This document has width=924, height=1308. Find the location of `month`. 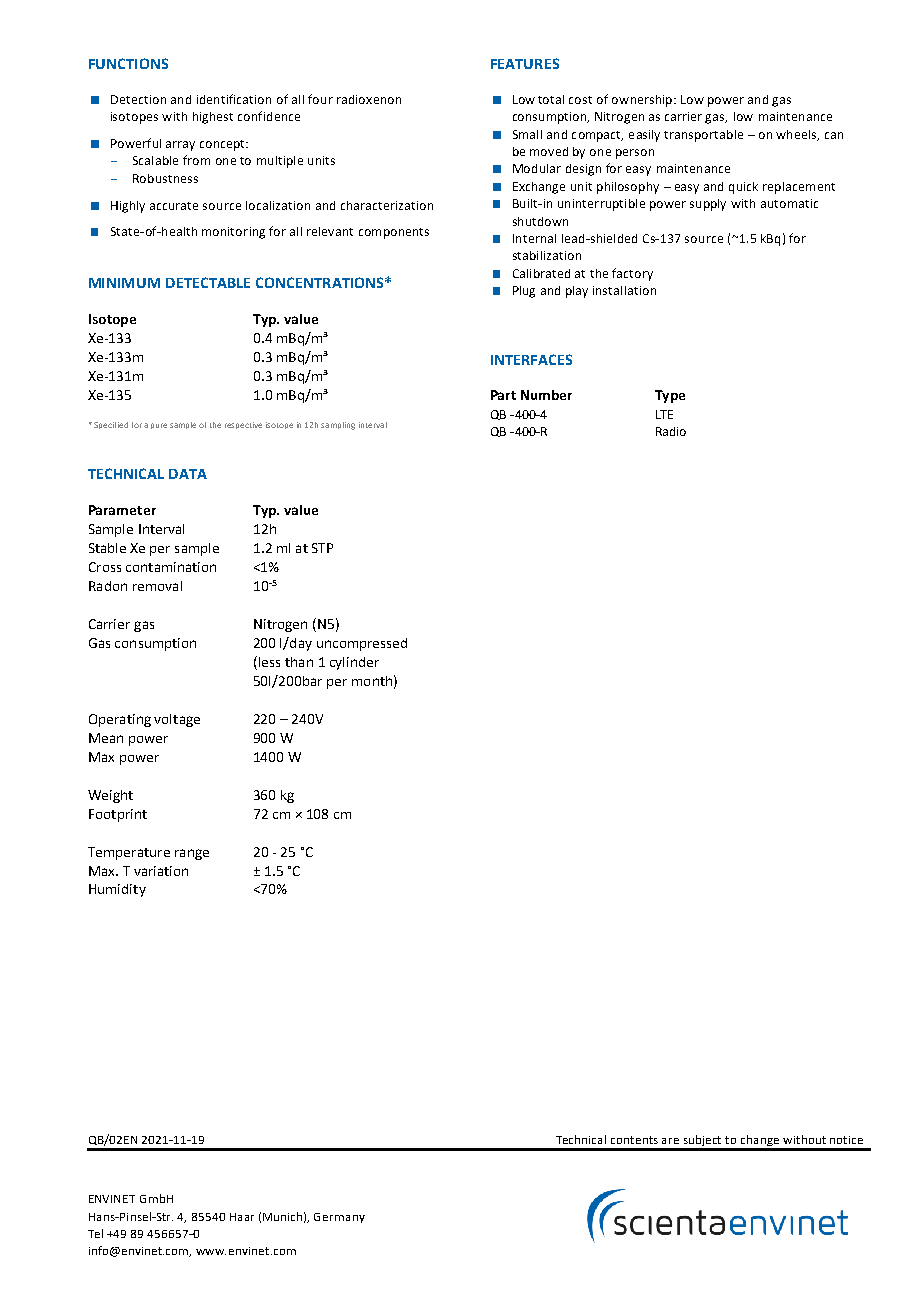

month is located at coordinates (372, 681).
